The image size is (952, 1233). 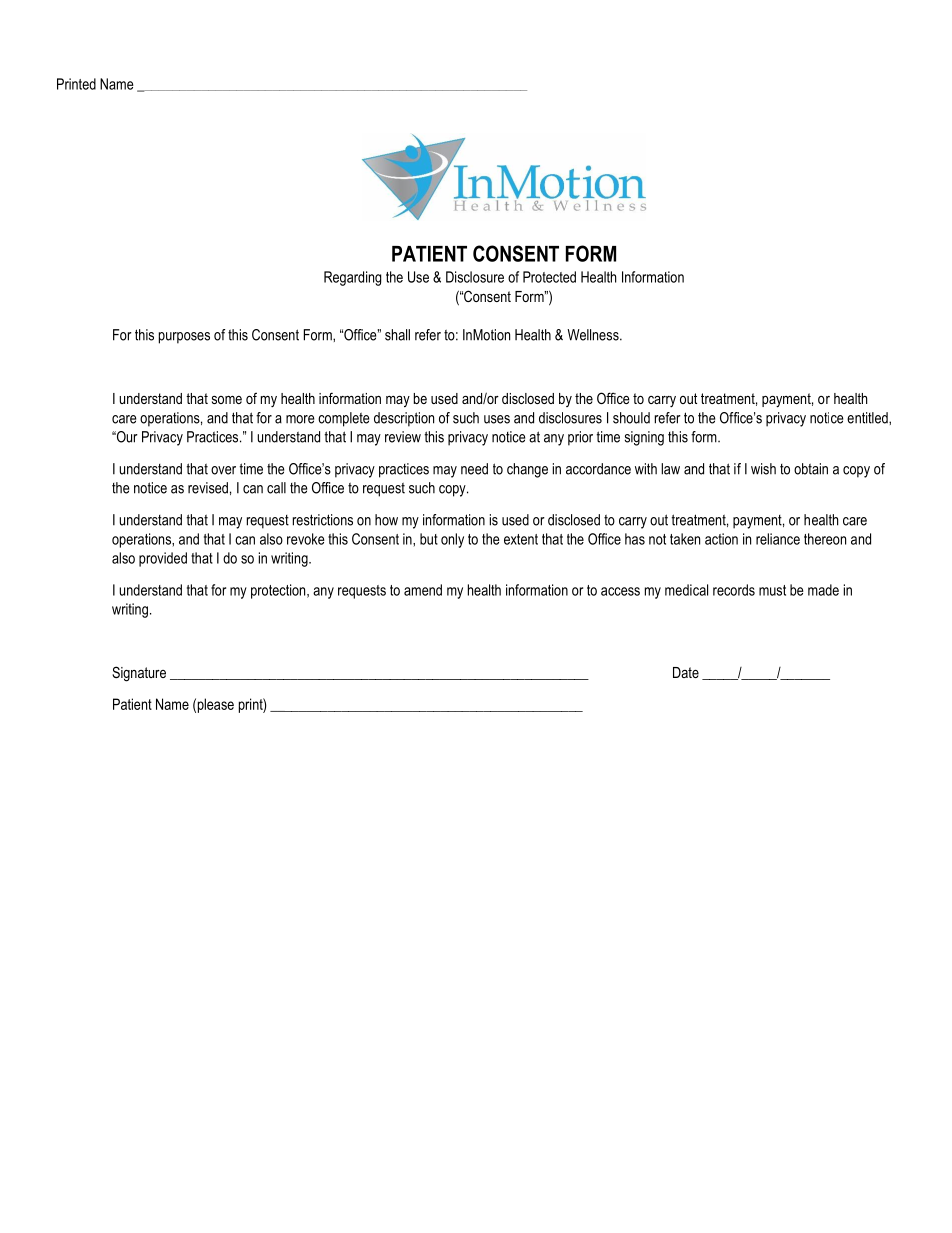 I want to click on some, so click(x=227, y=400).
